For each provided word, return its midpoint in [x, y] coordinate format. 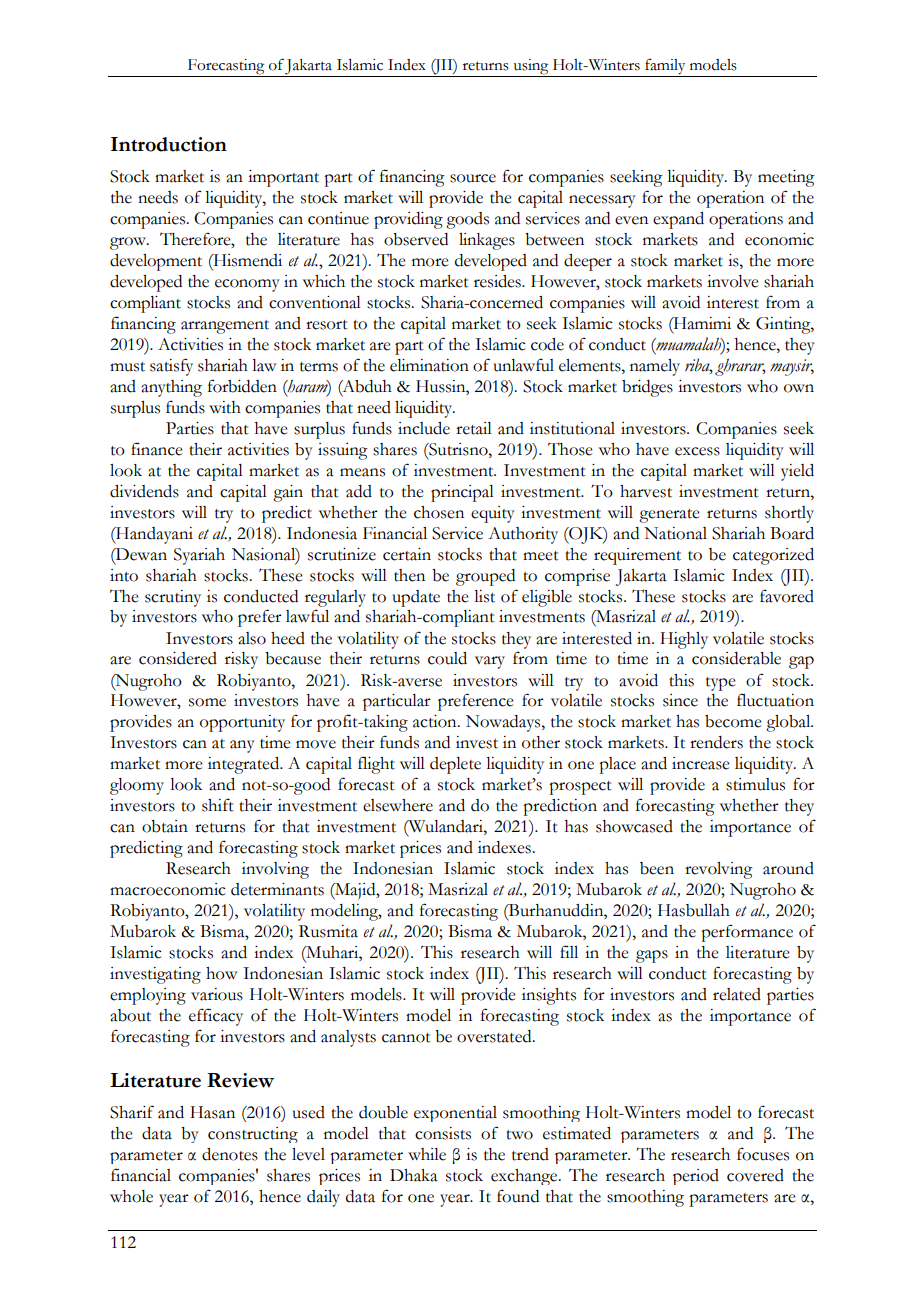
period [696, 1177]
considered [178, 658]
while [427, 1154]
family [665, 66]
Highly [684, 640]
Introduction [169, 144]
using [531, 68]
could [447, 658]
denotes [230, 1154]
